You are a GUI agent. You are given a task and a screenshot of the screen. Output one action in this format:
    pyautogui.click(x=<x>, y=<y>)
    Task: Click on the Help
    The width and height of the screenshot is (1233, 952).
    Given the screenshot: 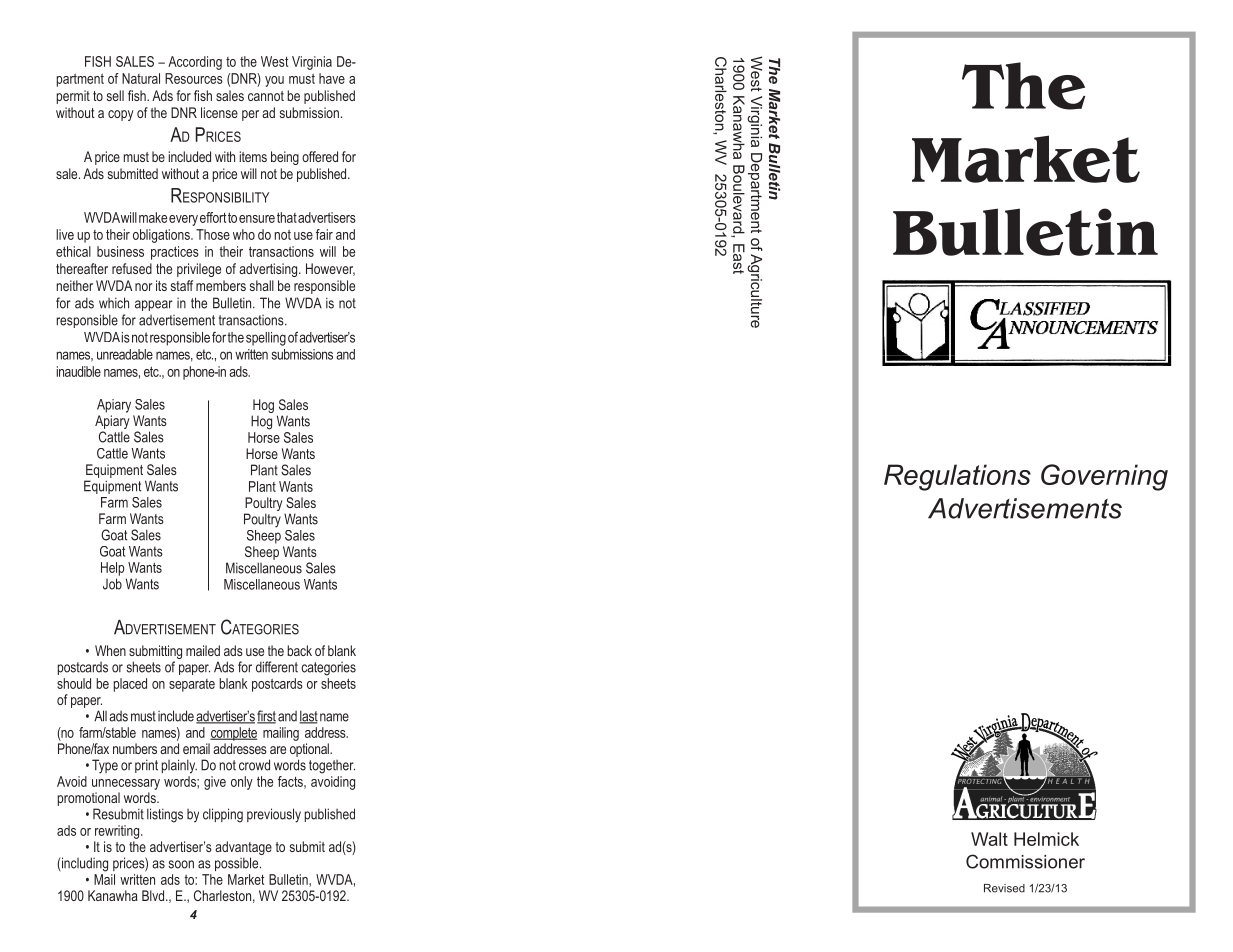 What is the action you would take?
    pyautogui.click(x=112, y=569)
